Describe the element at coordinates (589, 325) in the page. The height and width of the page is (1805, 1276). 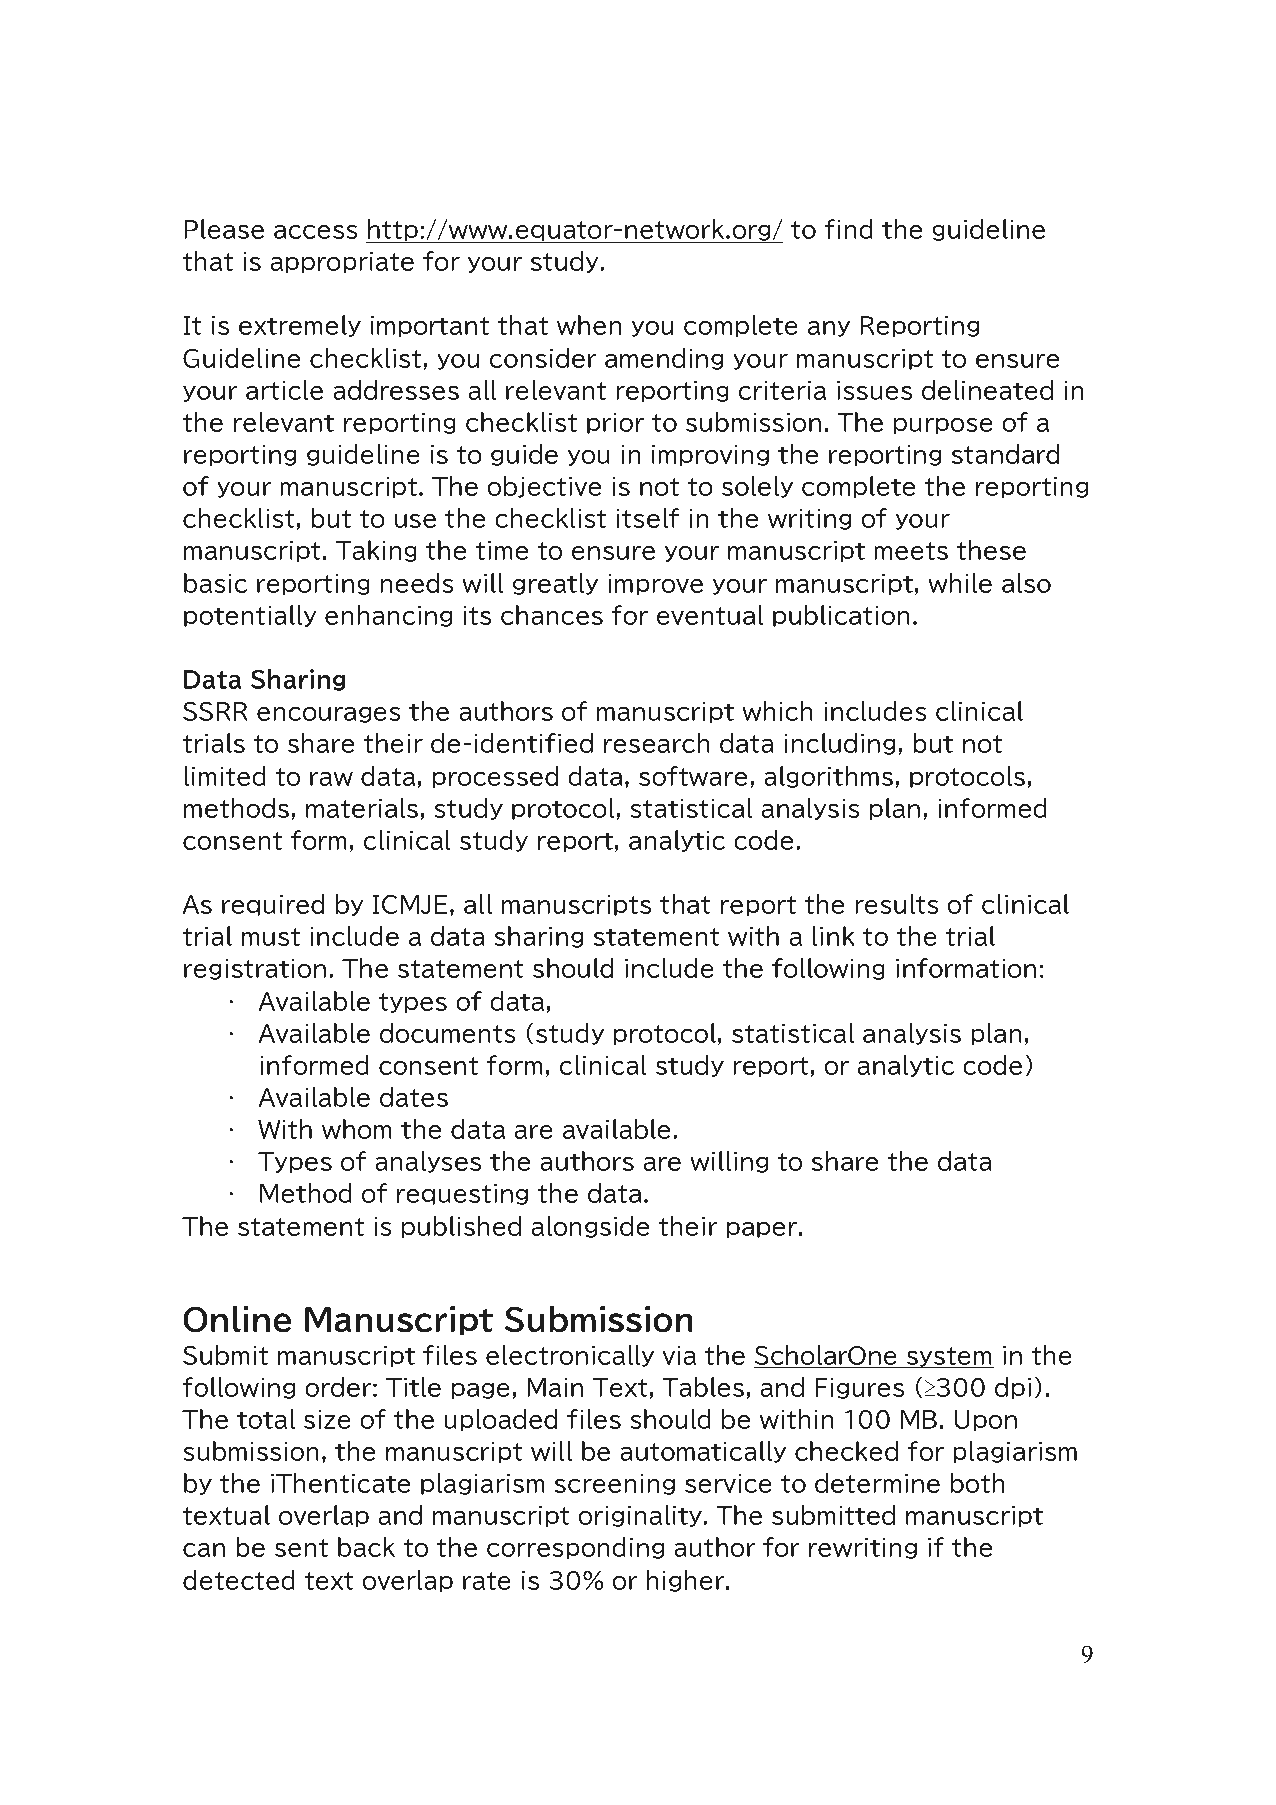
I see `when` at that location.
